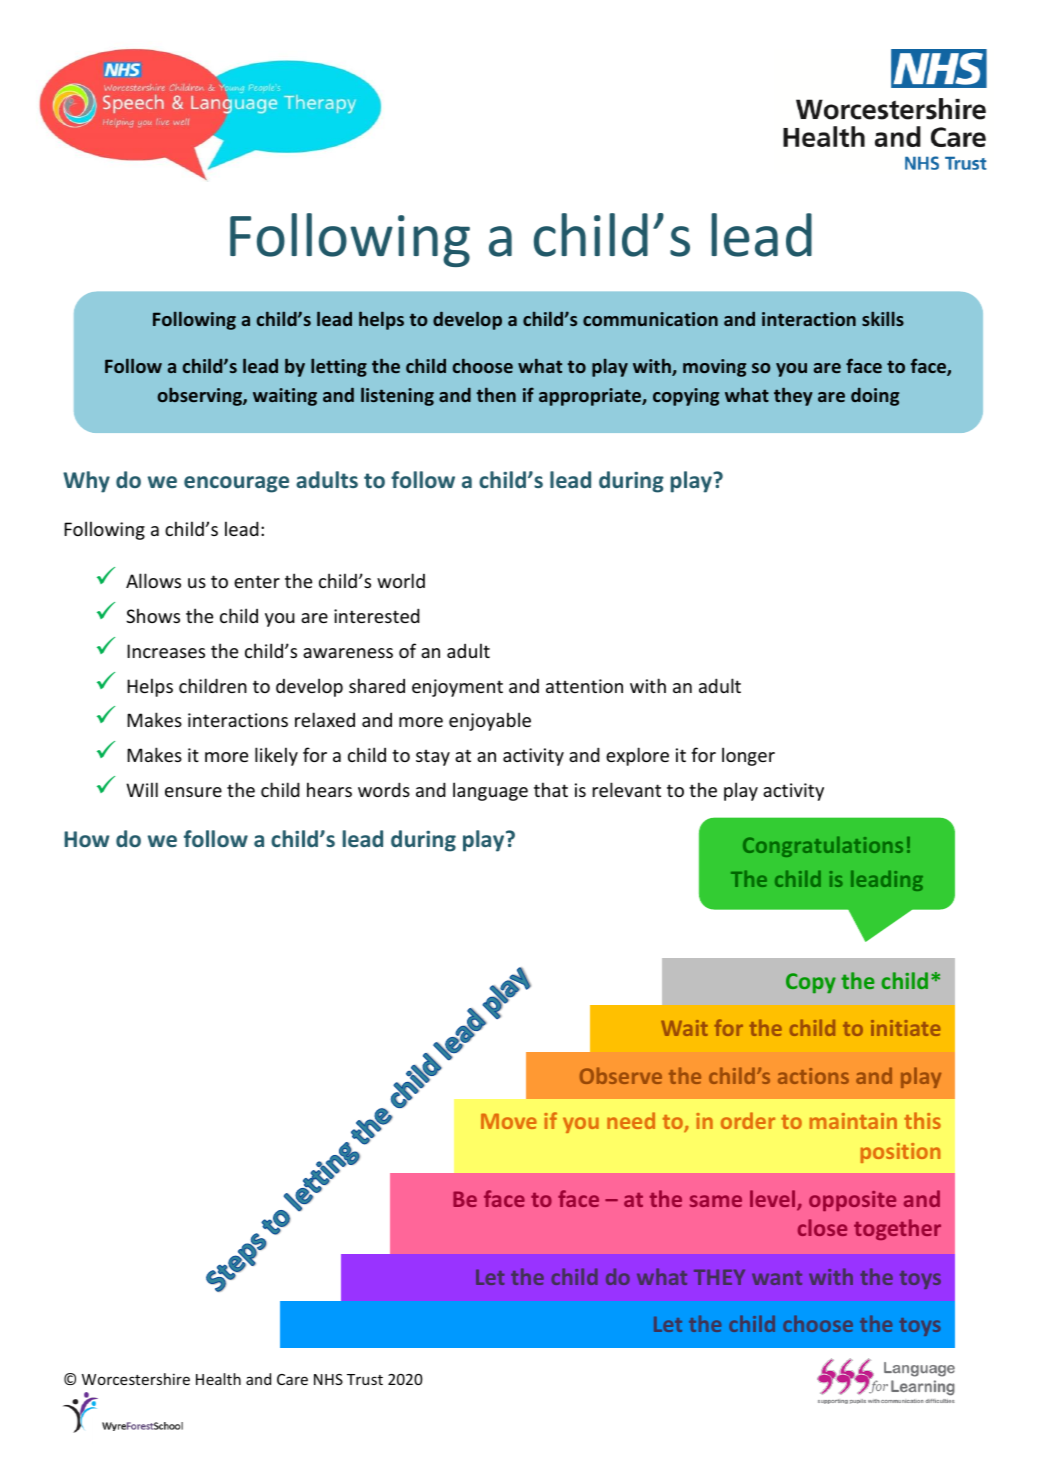  Describe the element at coordinates (496, 394) in the screenshot. I see `then` at that location.
